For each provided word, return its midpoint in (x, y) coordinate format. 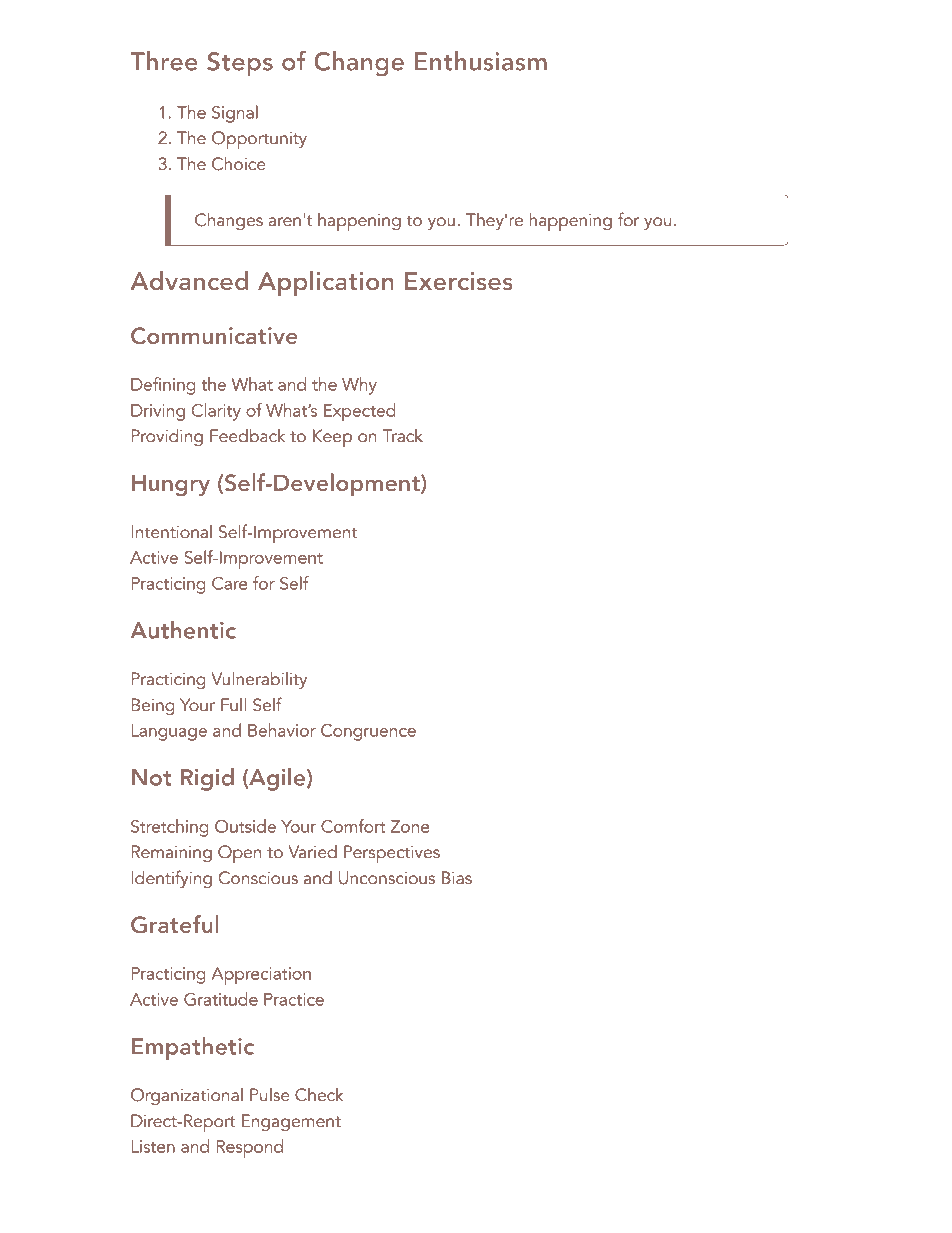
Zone (410, 826)
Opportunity (259, 140)
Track (402, 436)
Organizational (187, 1096)
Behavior (282, 730)
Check (319, 1095)
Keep (332, 438)
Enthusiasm (481, 61)
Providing (167, 437)
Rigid (207, 779)
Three (164, 61)
